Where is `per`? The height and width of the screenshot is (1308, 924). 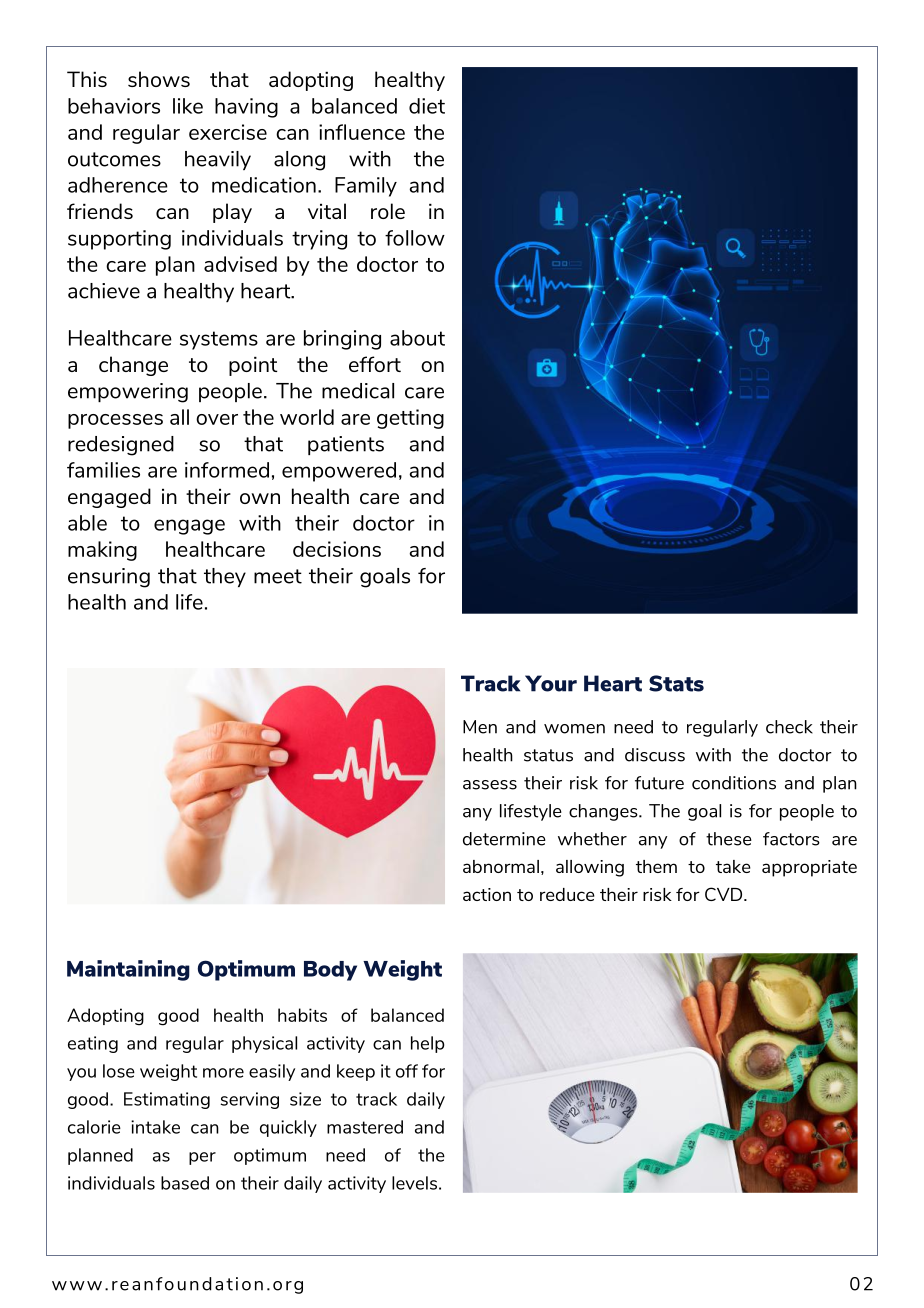 per is located at coordinates (202, 1158).
